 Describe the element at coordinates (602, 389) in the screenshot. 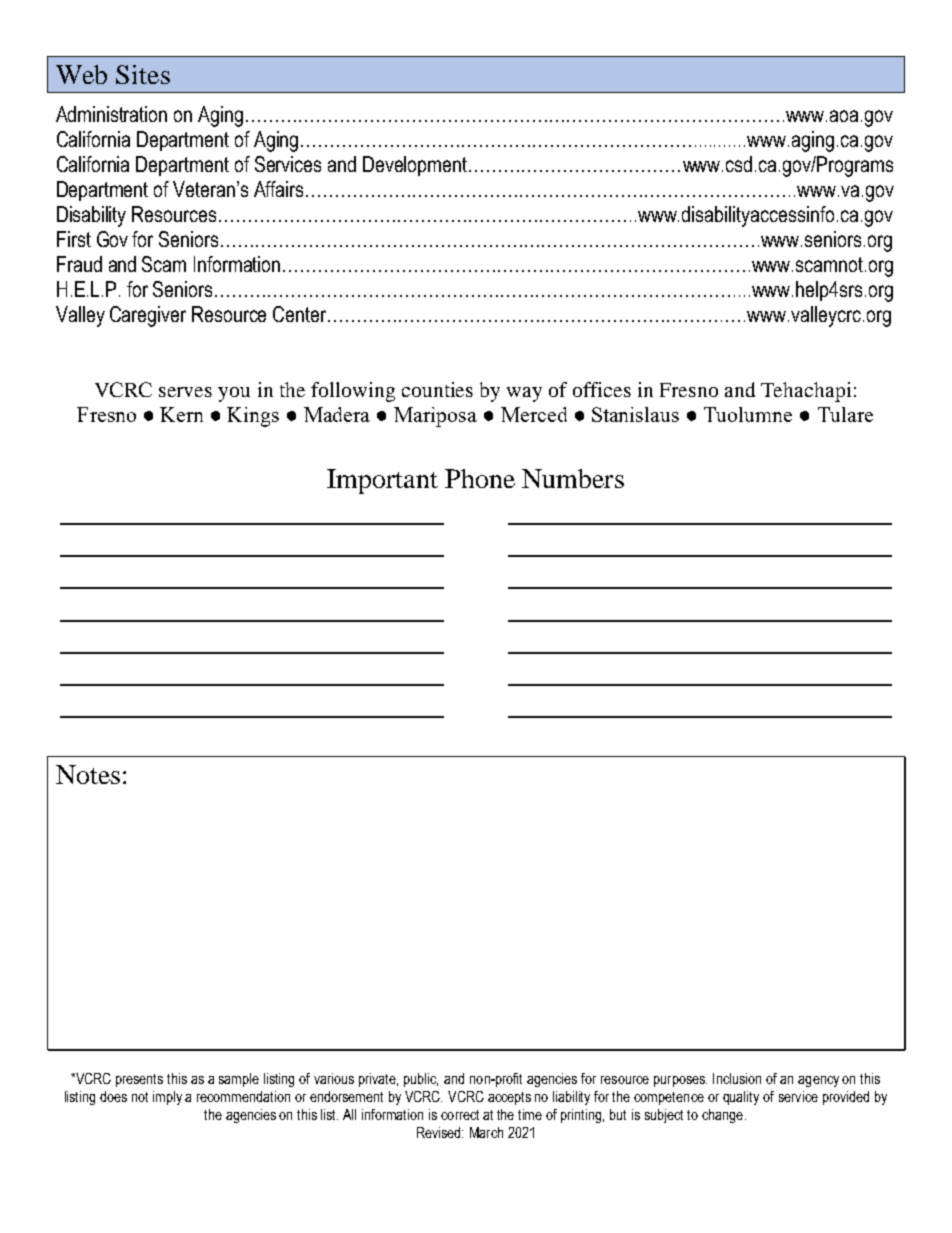

I see `offices` at that location.
